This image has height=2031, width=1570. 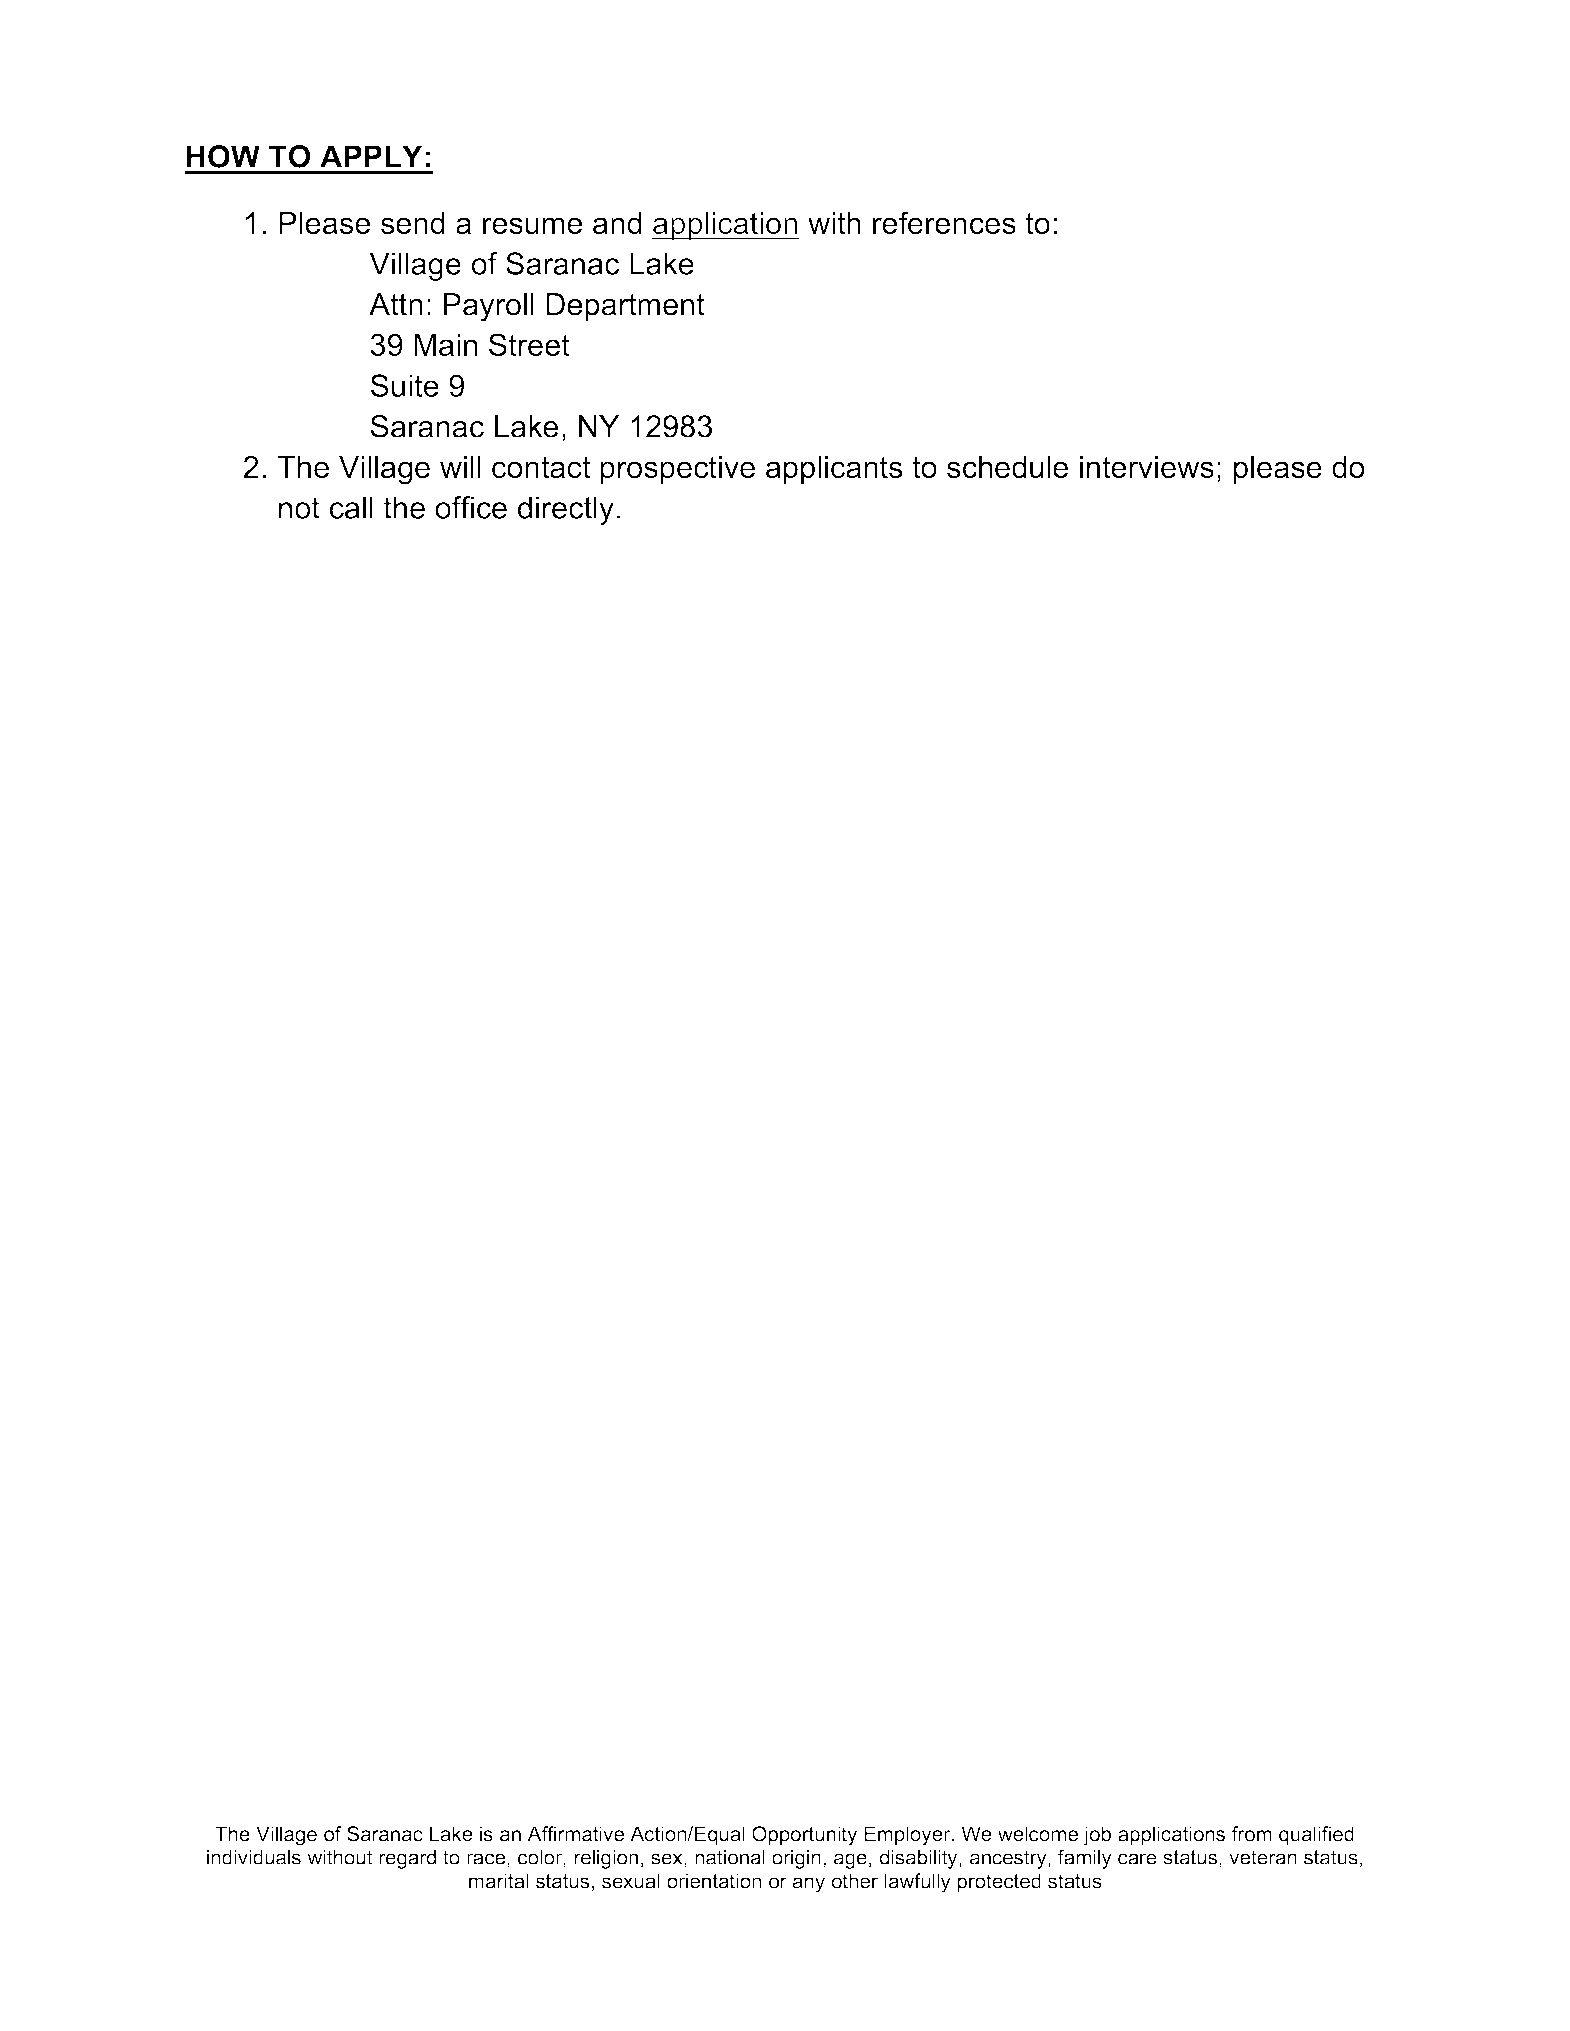 I want to click on Opportunity, so click(x=804, y=1836).
